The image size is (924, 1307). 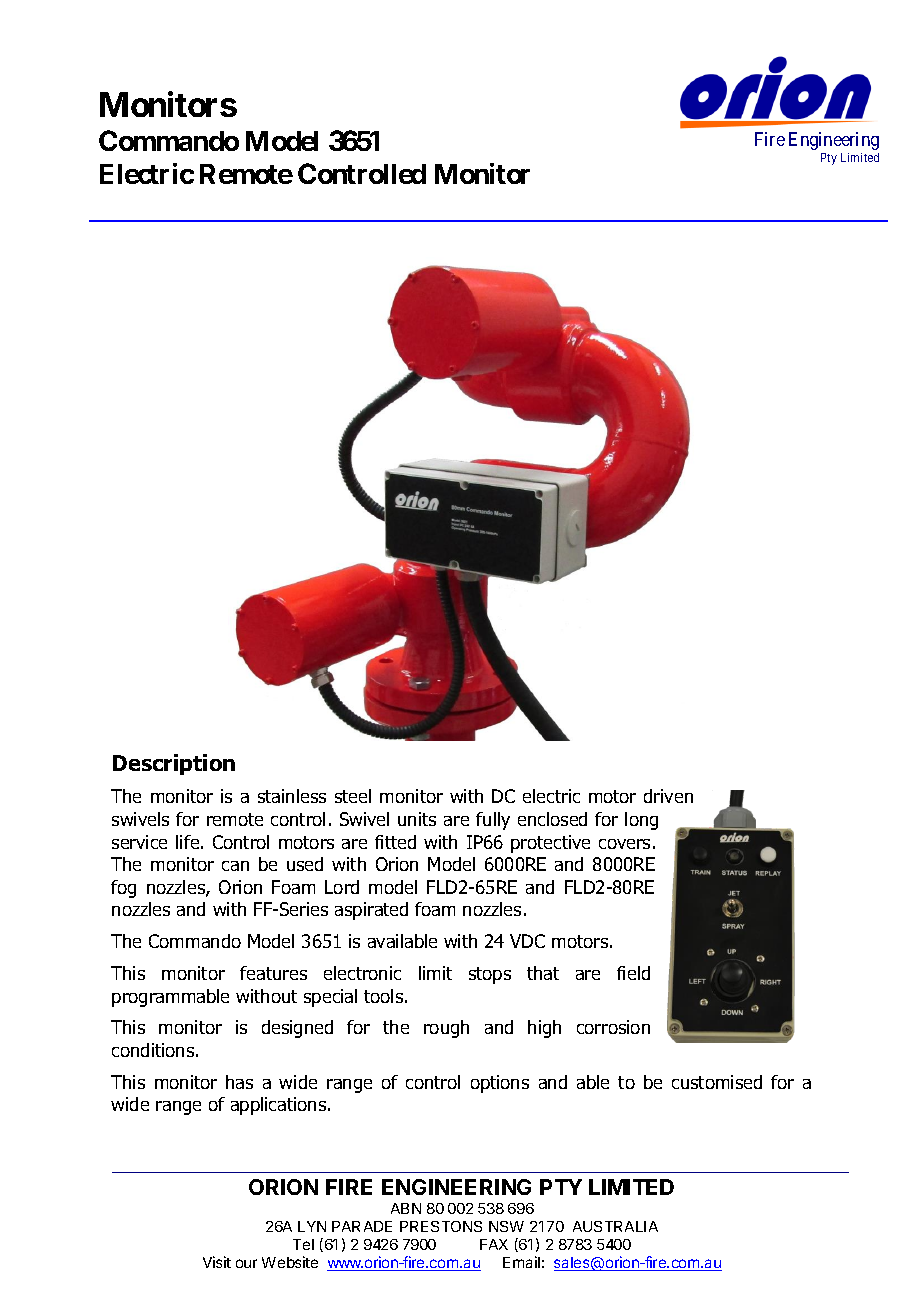 What do you see at coordinates (123, 889) in the screenshot?
I see `fog` at bounding box center [123, 889].
